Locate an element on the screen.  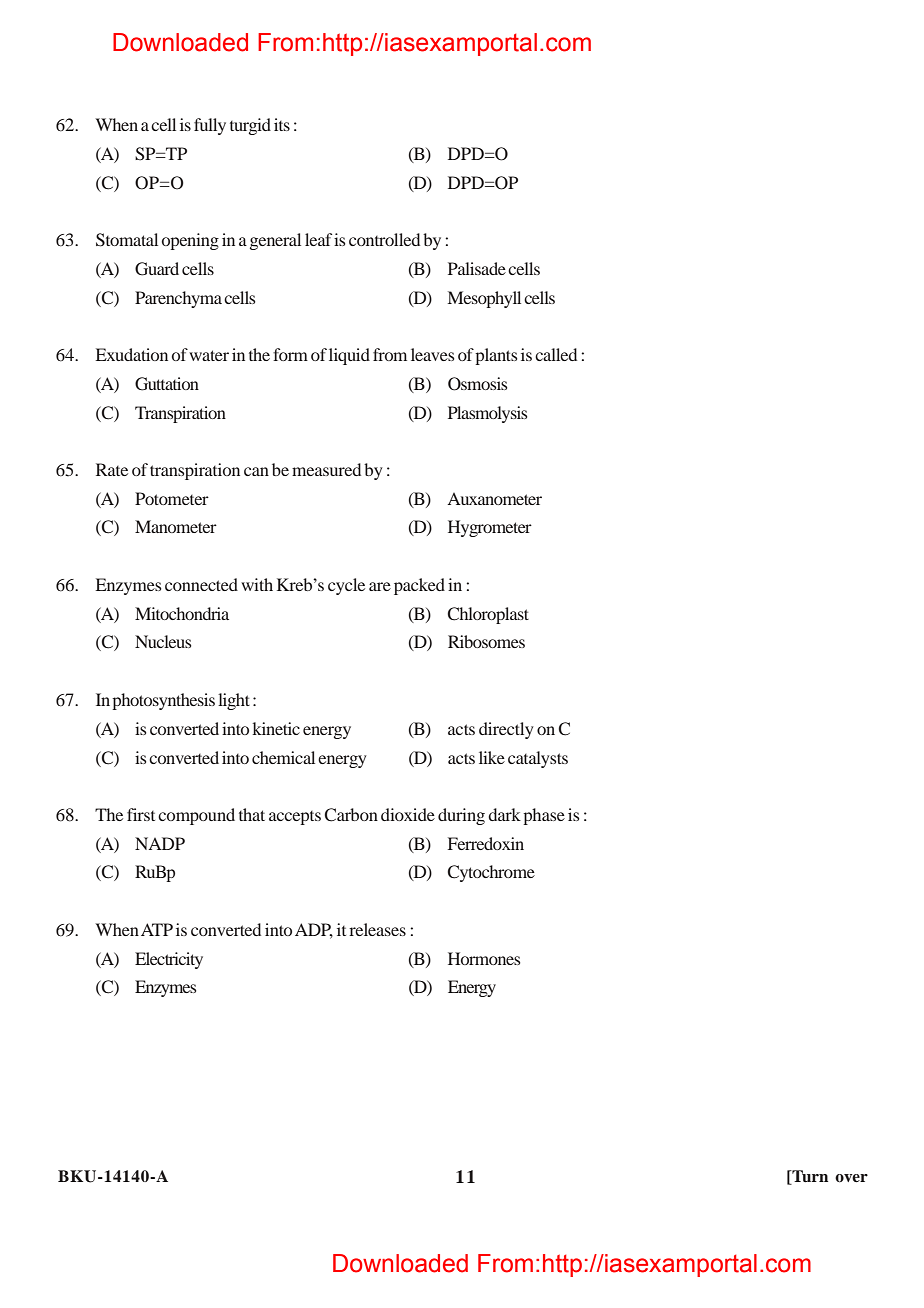
Electricity is located at coordinates (169, 960).
